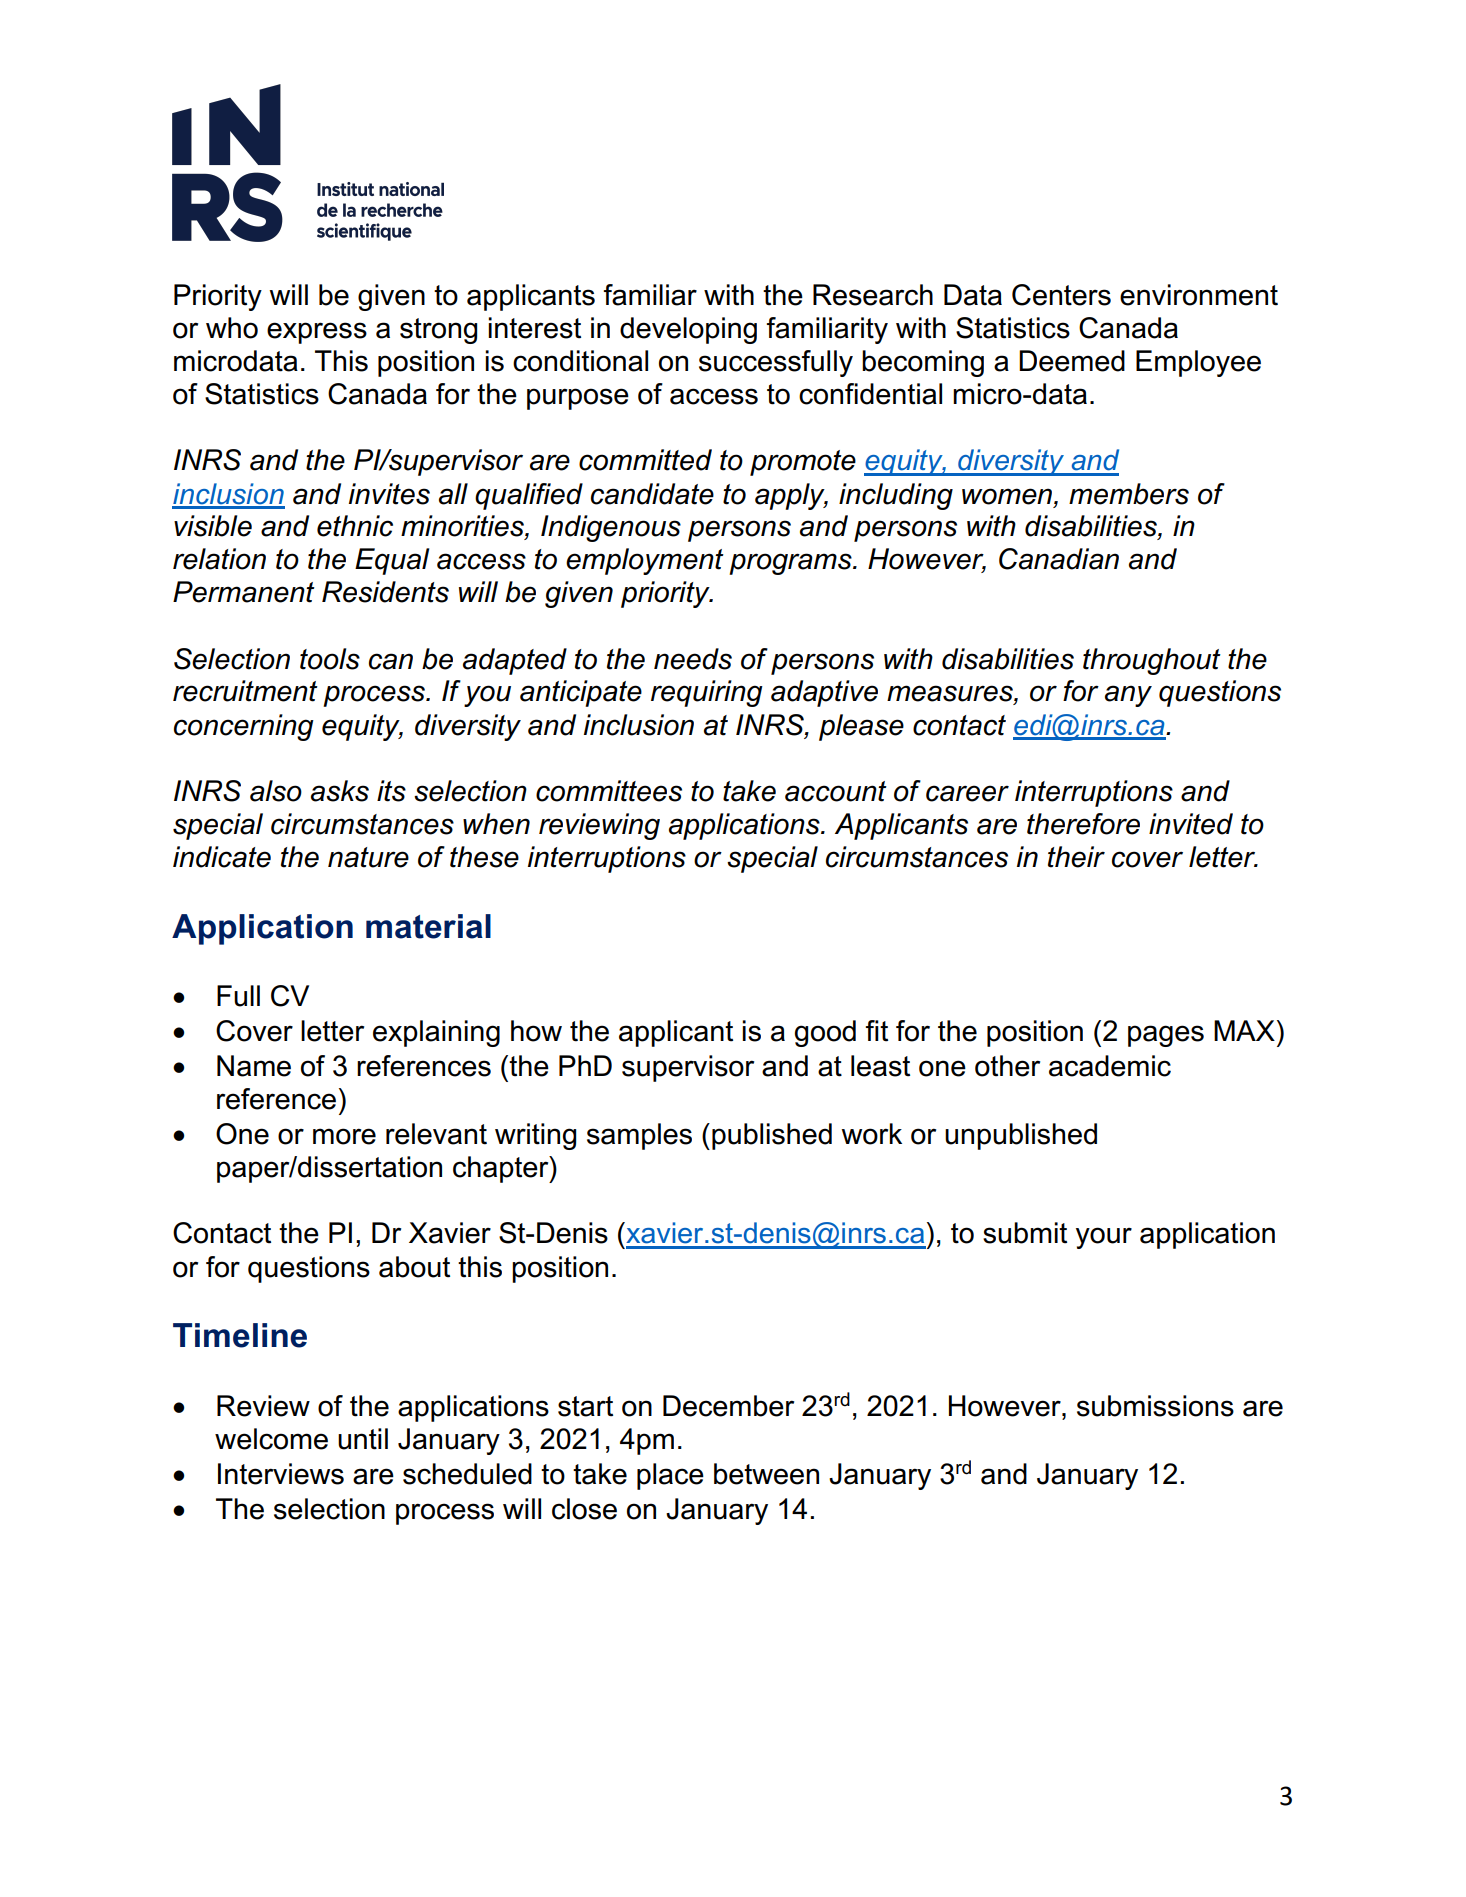  I want to click on Interviews, so click(281, 1474).
